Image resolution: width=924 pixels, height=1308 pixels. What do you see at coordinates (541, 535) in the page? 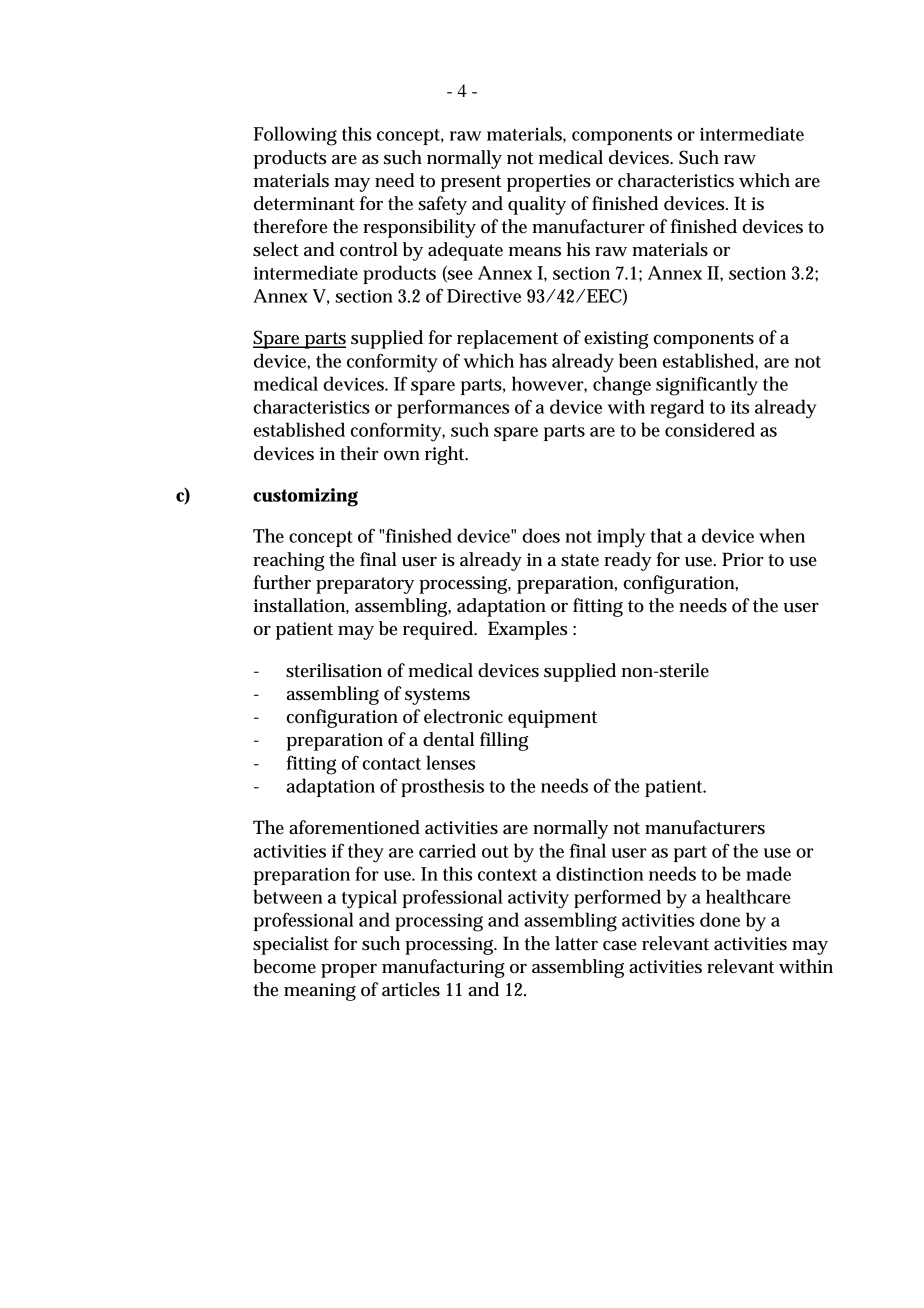
I see `does` at bounding box center [541, 535].
